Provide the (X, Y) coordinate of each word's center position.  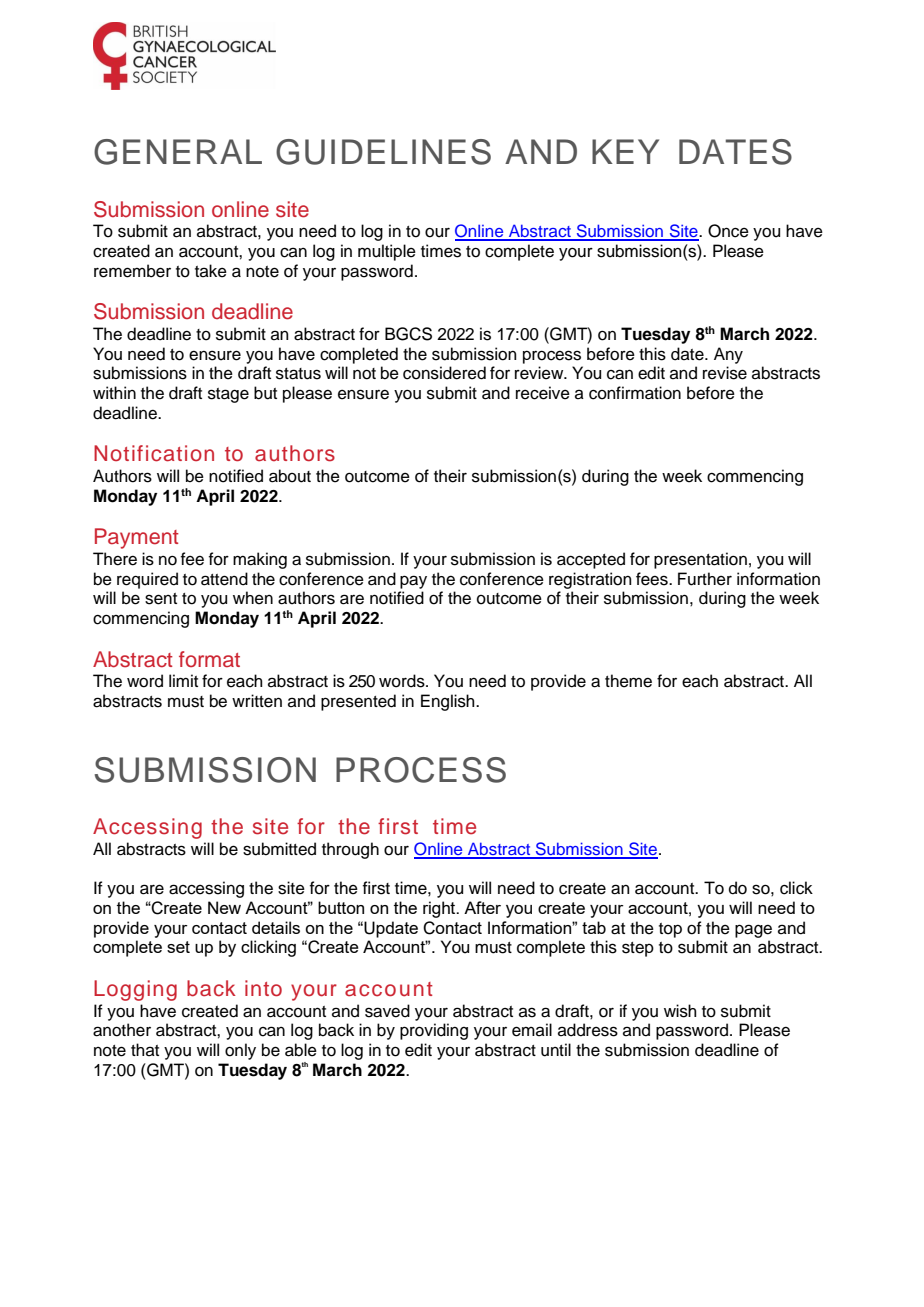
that (145, 1049)
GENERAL (178, 152)
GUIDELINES (383, 152)
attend (224, 579)
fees (653, 579)
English (449, 702)
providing (434, 1031)
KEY (625, 151)
